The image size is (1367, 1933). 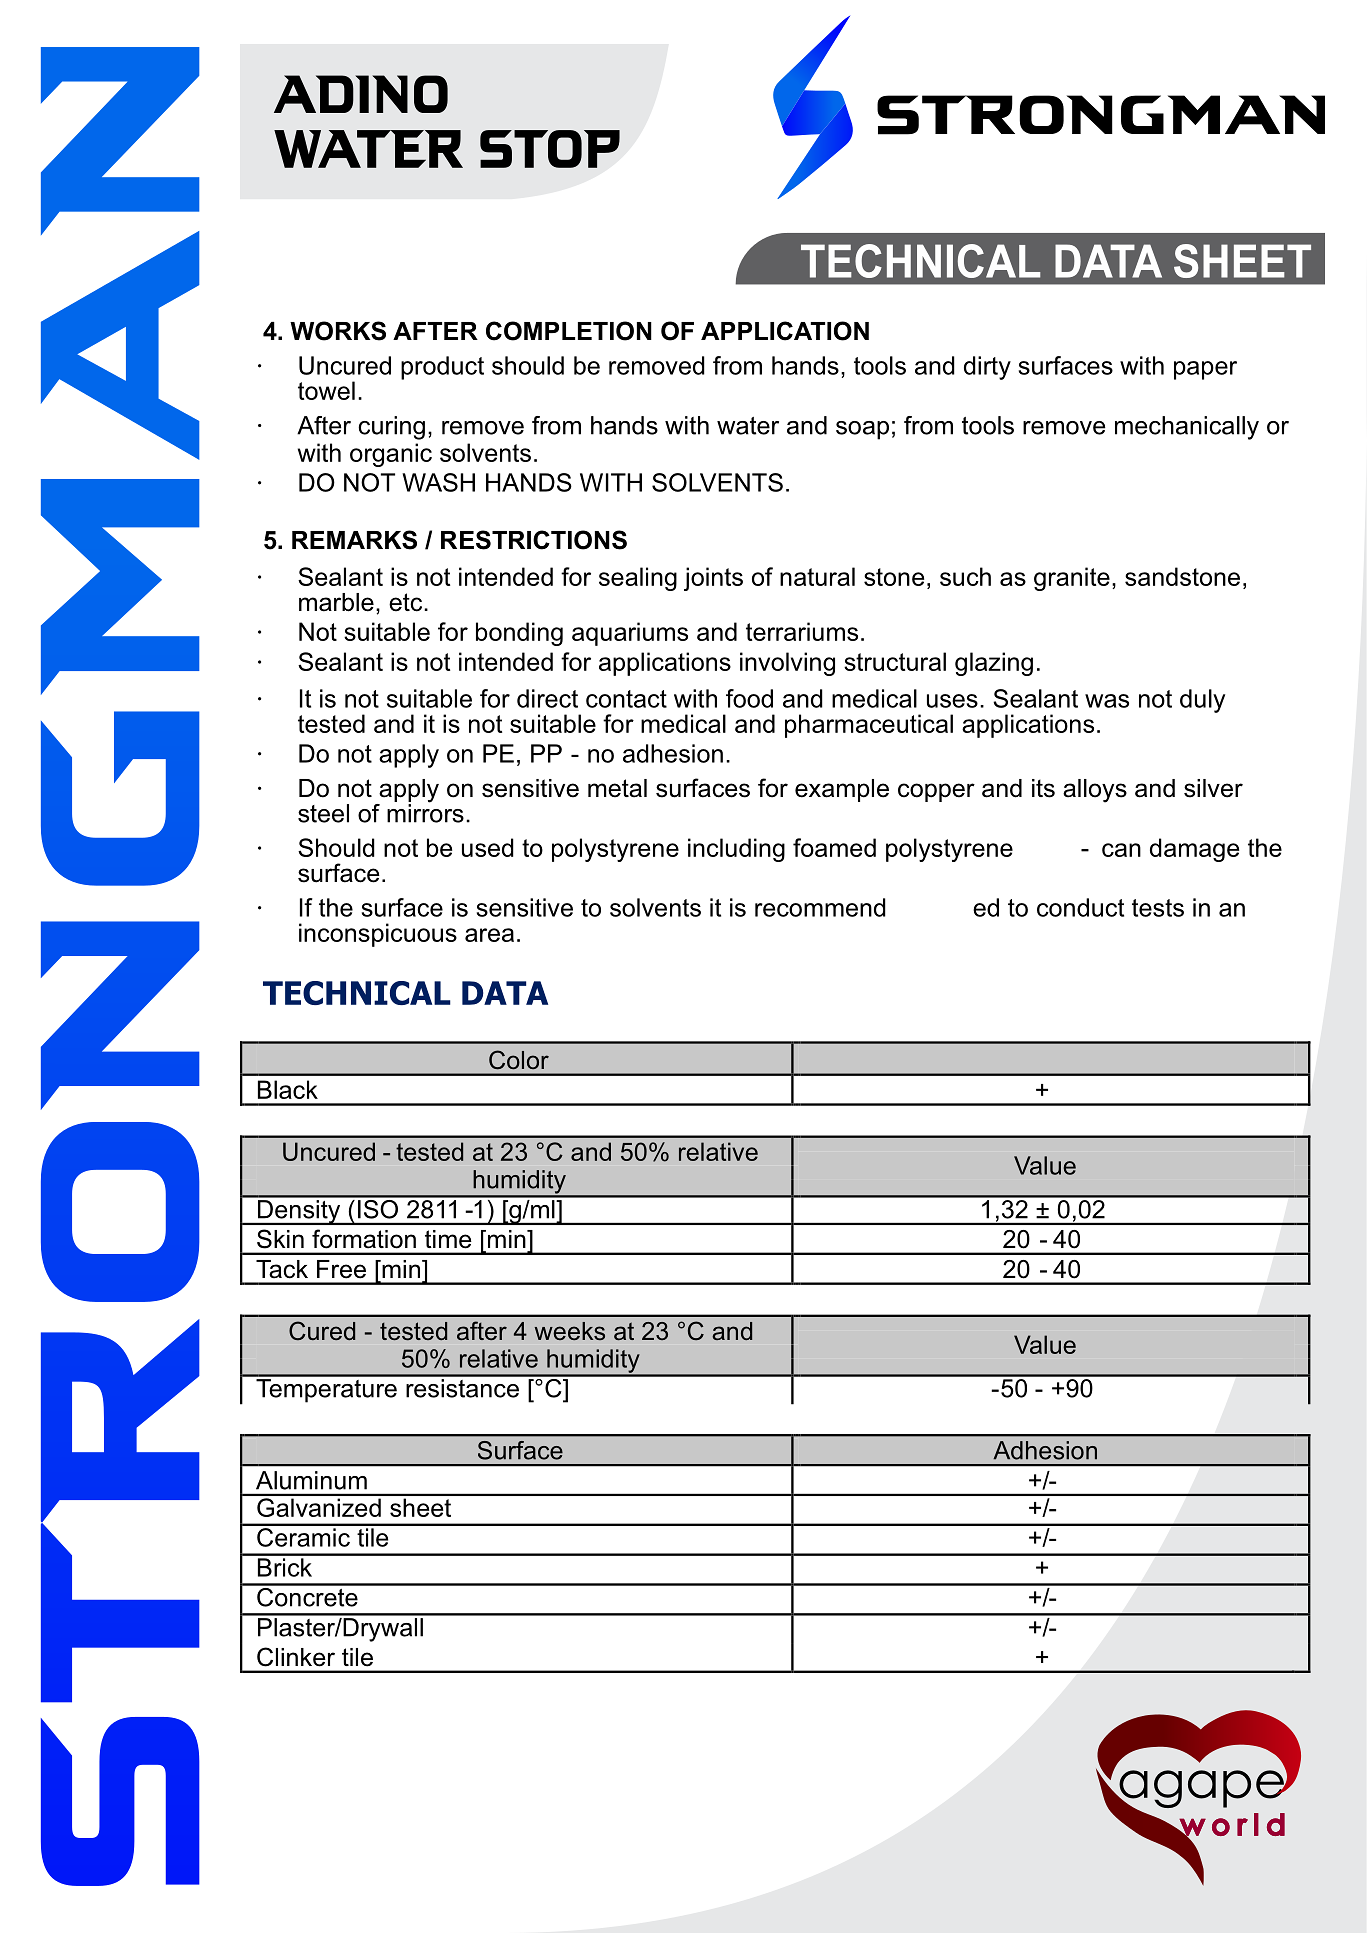 What do you see at coordinates (550, 149) in the image?
I see `STOP` at bounding box center [550, 149].
